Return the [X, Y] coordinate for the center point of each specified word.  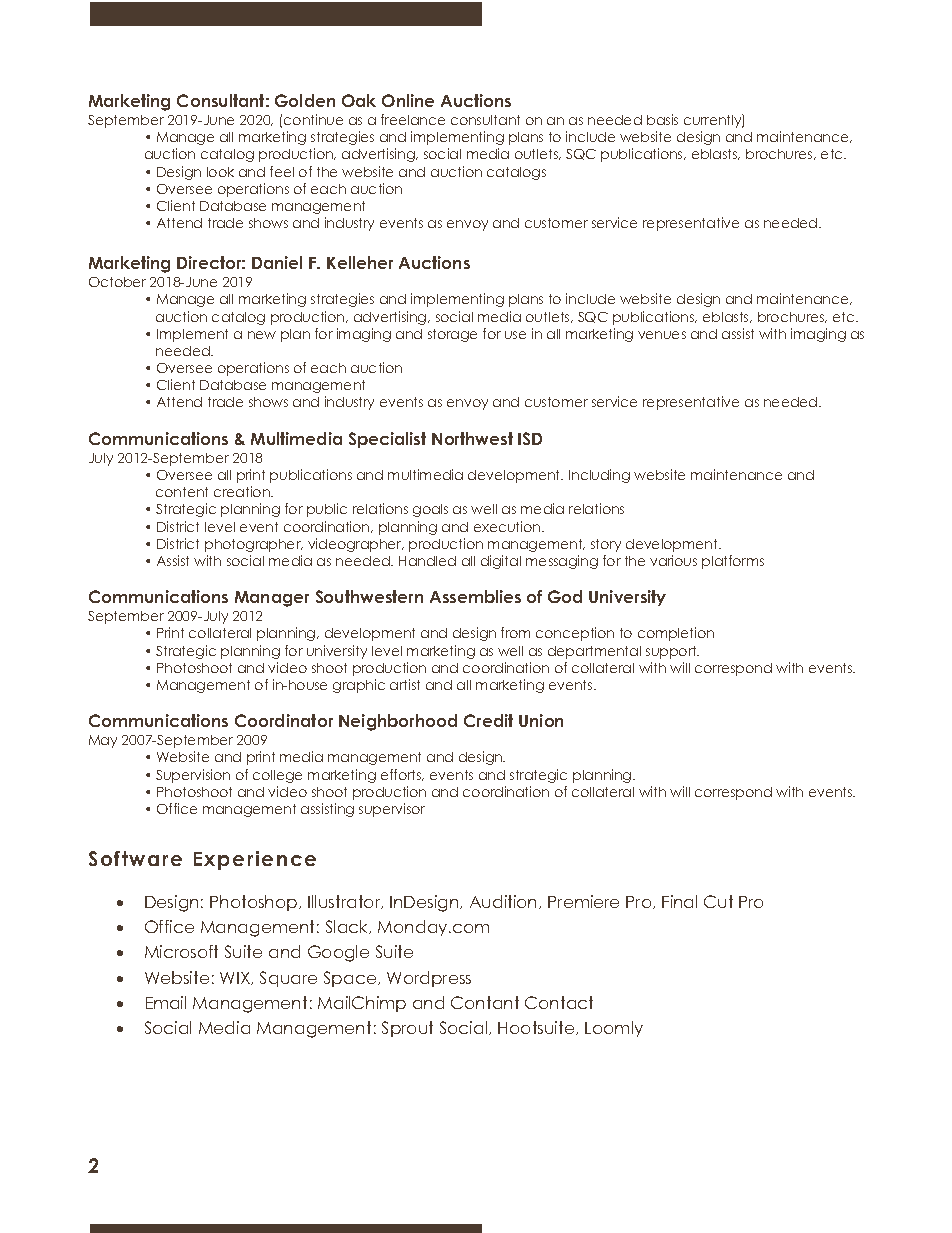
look [220, 172]
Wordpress [429, 979]
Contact [559, 1002]
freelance [413, 119]
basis [662, 119]
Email [166, 1002]
